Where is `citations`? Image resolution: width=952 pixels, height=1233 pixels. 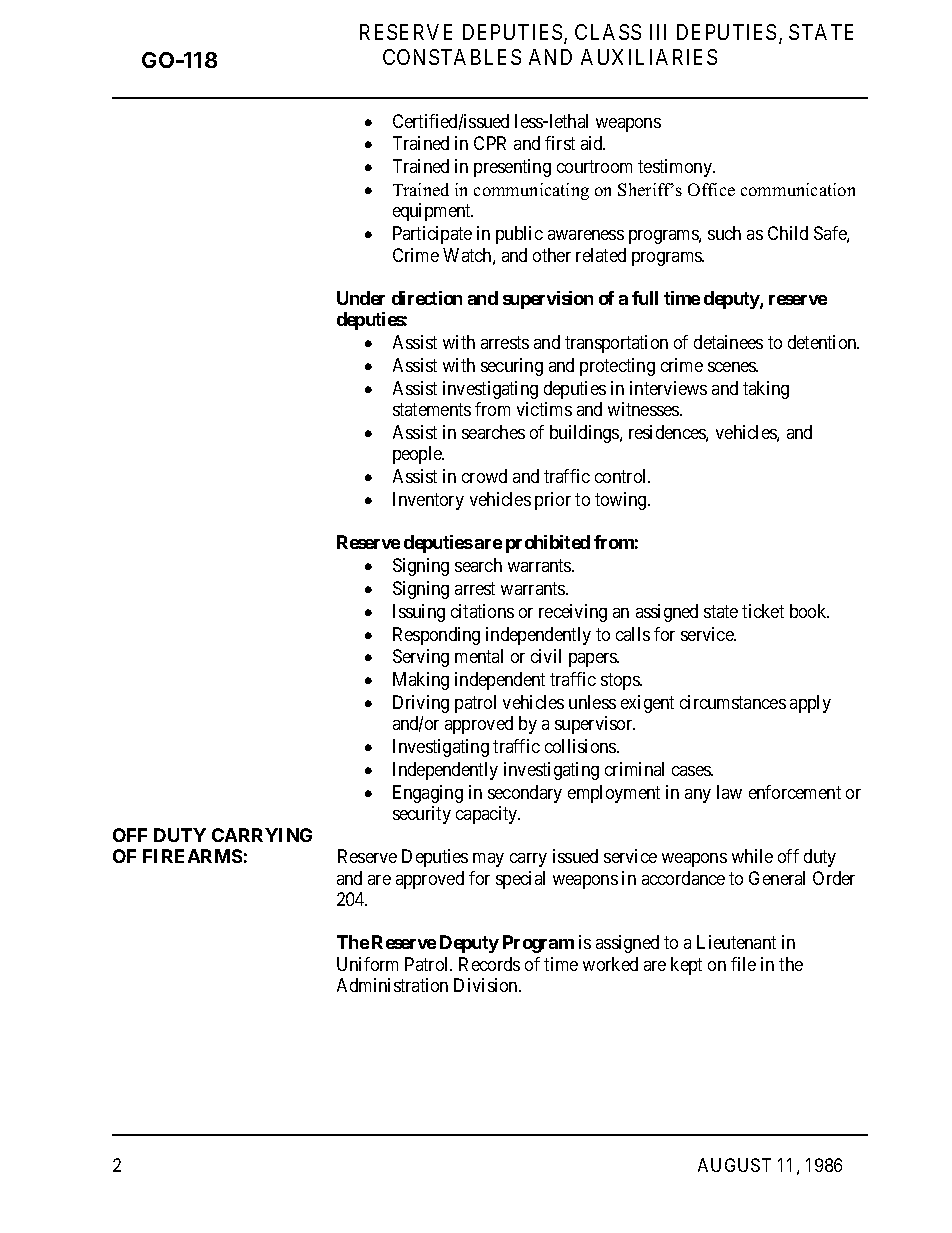
citations is located at coordinates (482, 611).
